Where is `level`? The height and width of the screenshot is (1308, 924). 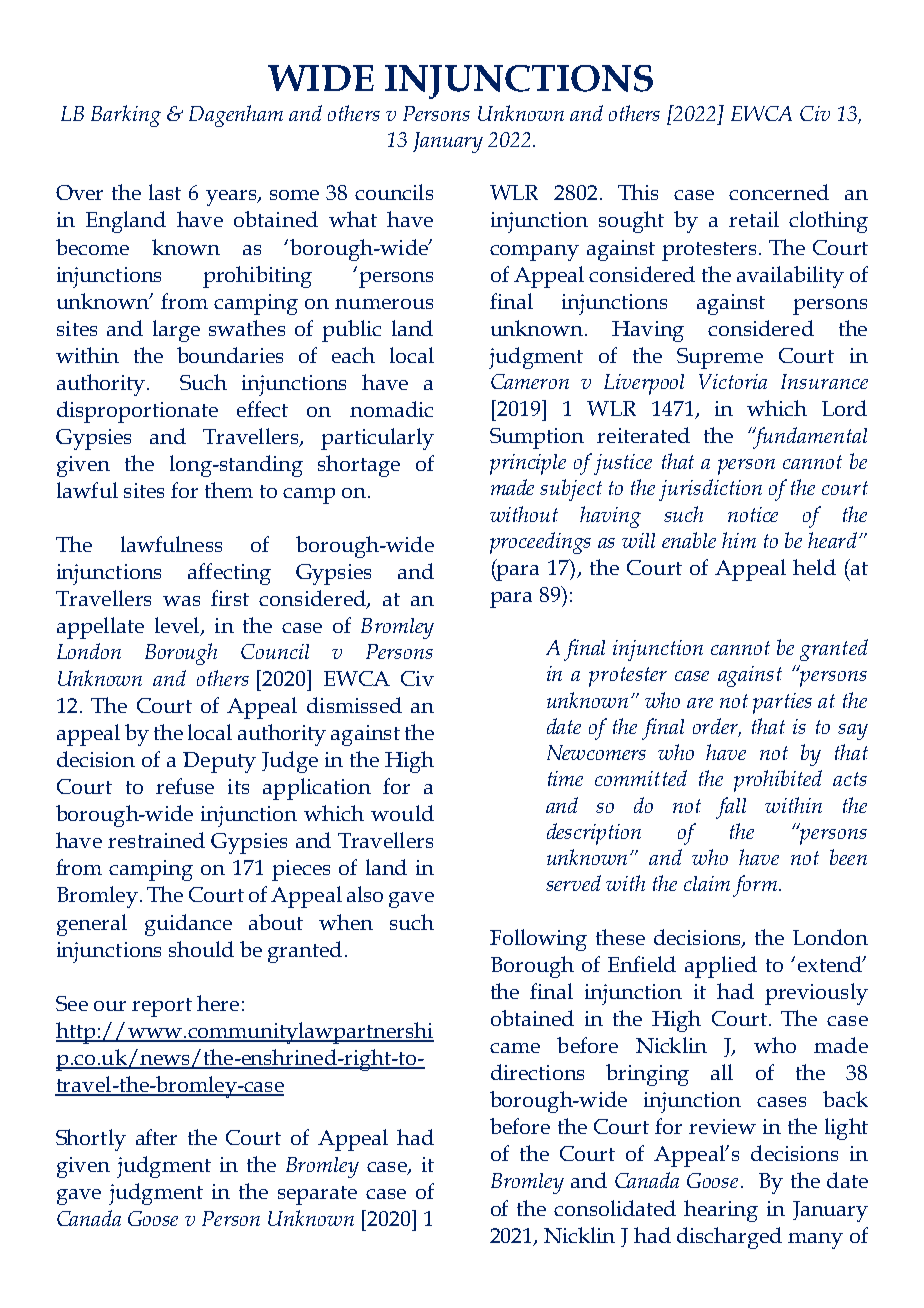
level is located at coordinates (178, 626).
